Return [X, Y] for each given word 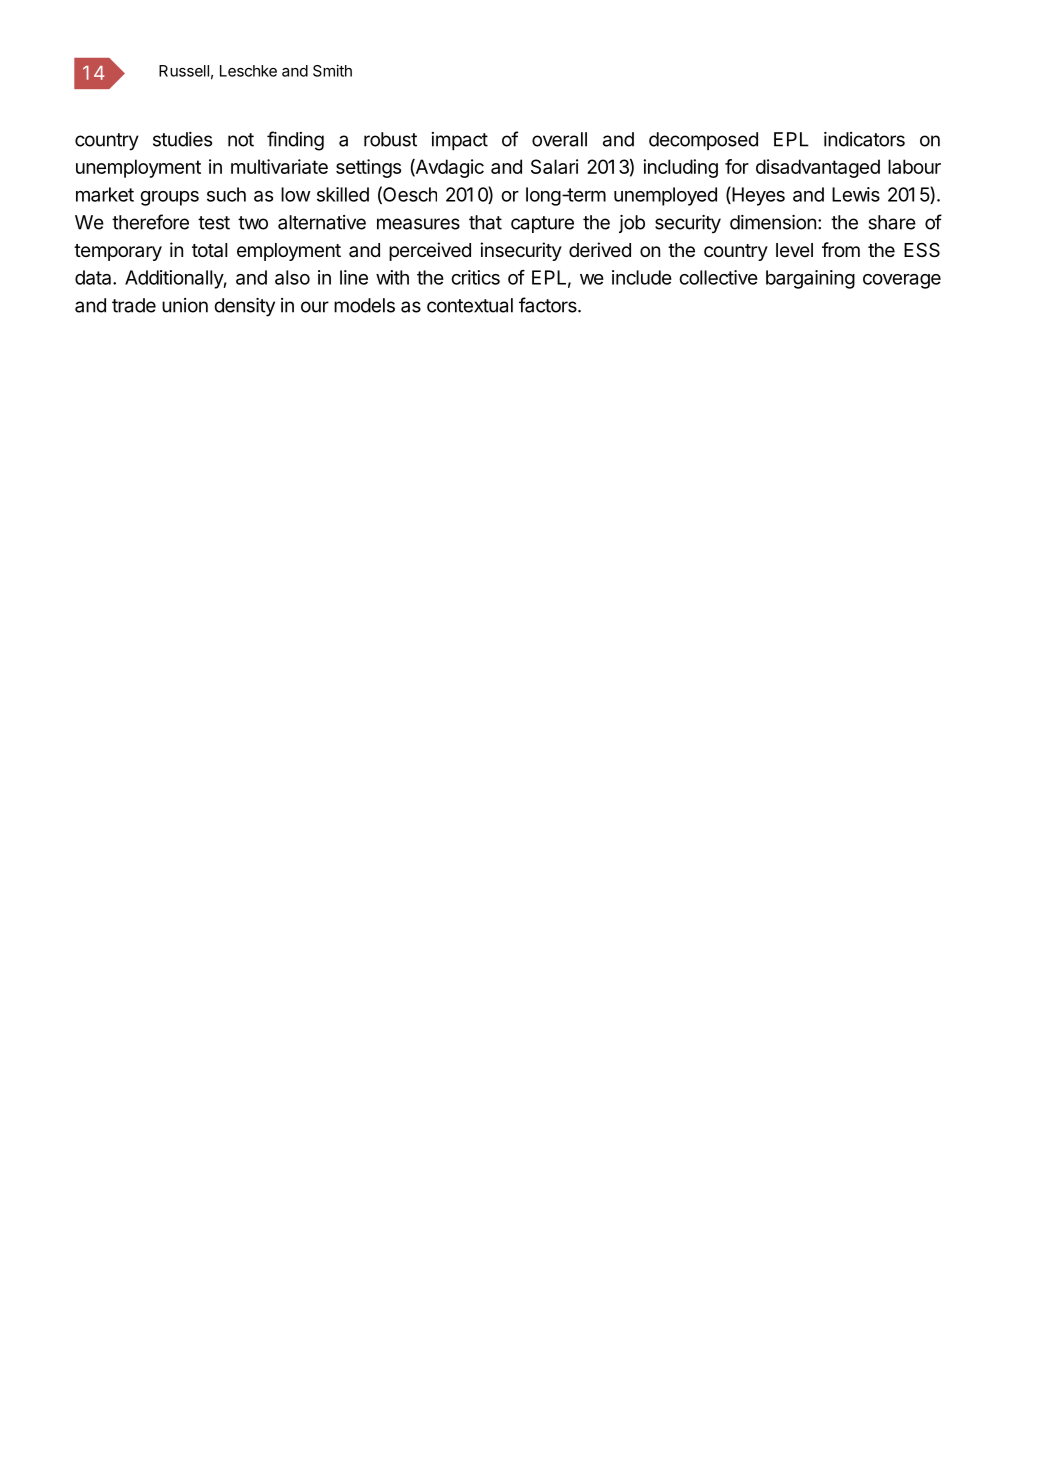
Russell [184, 71]
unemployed [665, 196]
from [841, 249]
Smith [332, 70]
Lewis [856, 194]
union [185, 305]
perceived [430, 251]
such [226, 194]
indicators [864, 139]
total [209, 250]
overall [559, 139]
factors [549, 305]
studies [182, 139]
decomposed [703, 141]
